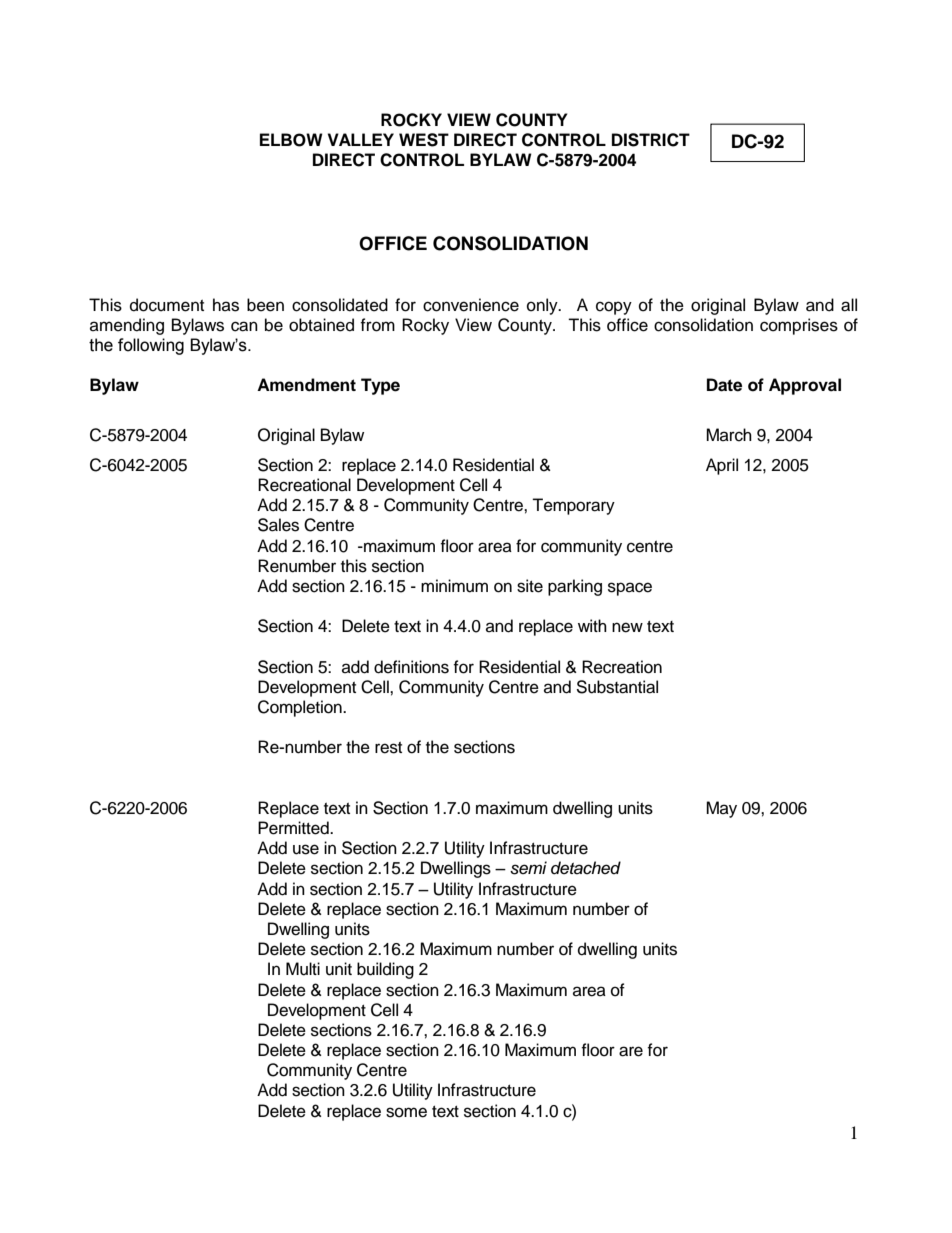  I want to click on WEST, so click(424, 140).
